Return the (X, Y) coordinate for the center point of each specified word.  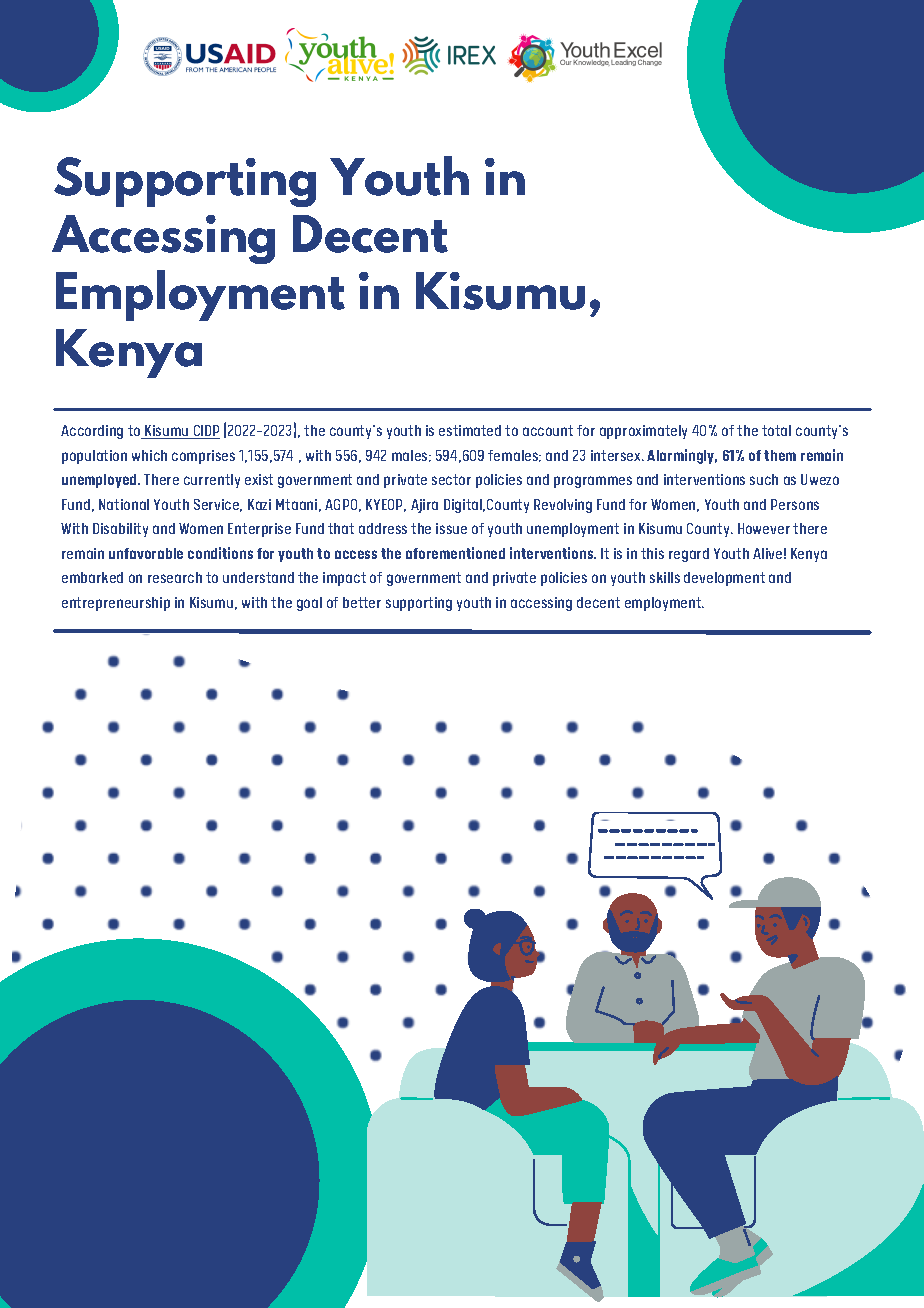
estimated (470, 430)
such (764, 479)
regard (689, 555)
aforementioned (455, 553)
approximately (643, 432)
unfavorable (146, 553)
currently (212, 481)
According (92, 432)
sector (451, 479)
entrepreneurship (116, 604)
